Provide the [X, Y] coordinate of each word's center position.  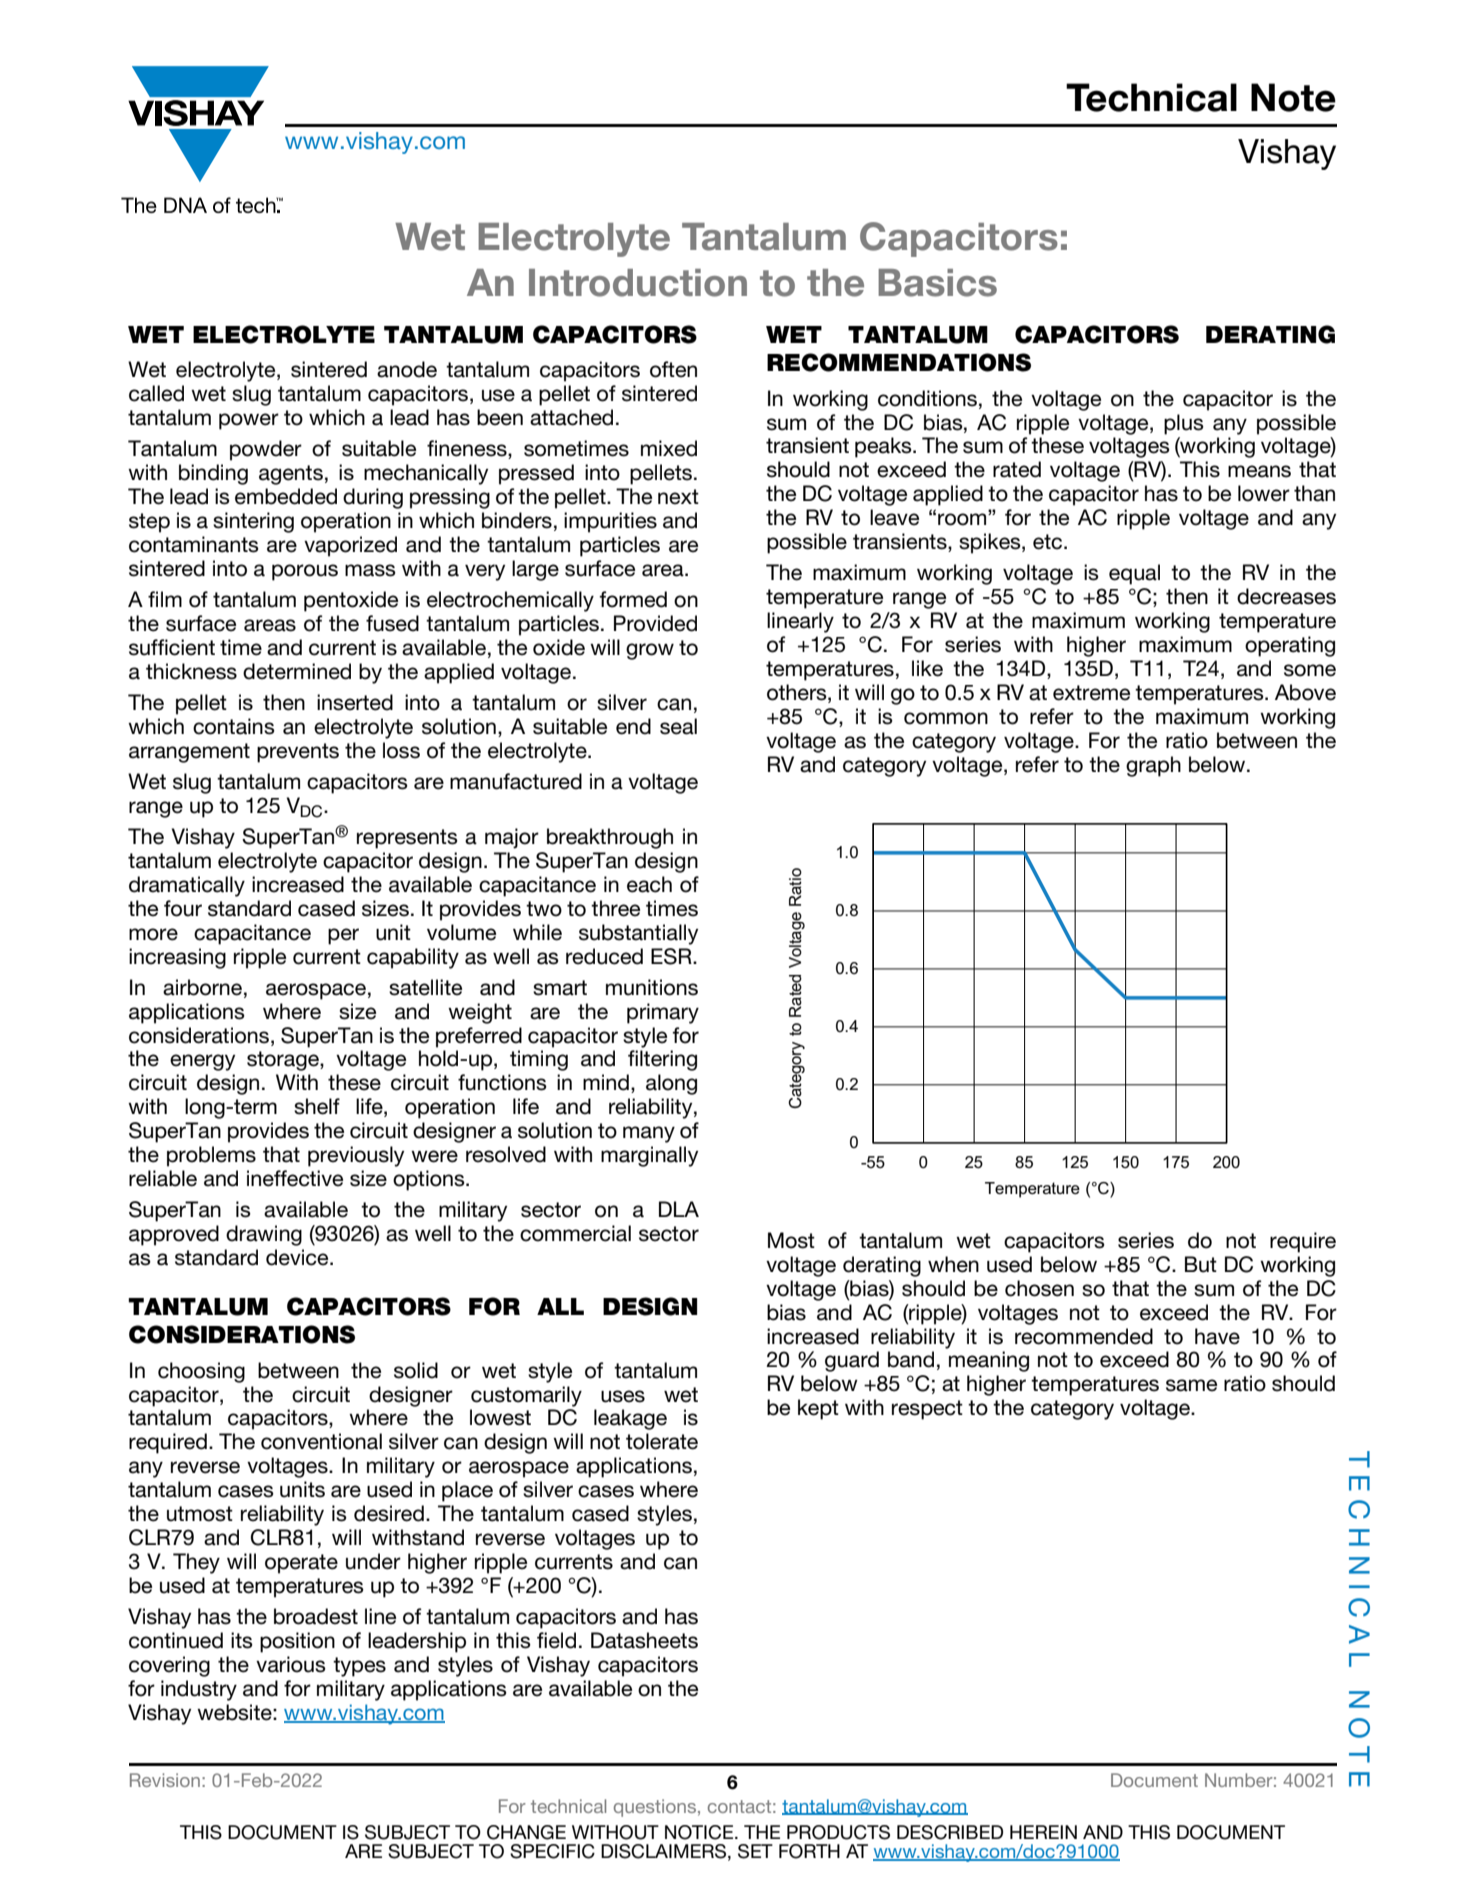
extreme [1091, 693]
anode [407, 369]
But [1201, 1264]
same [1191, 1385]
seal [678, 726]
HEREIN [1043, 1832]
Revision [165, 1780]
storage [284, 1061]
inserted [355, 702]
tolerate [662, 1441]
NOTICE [700, 1832]
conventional [321, 1441]
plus [1184, 424]
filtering [662, 1060]
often [673, 369]
